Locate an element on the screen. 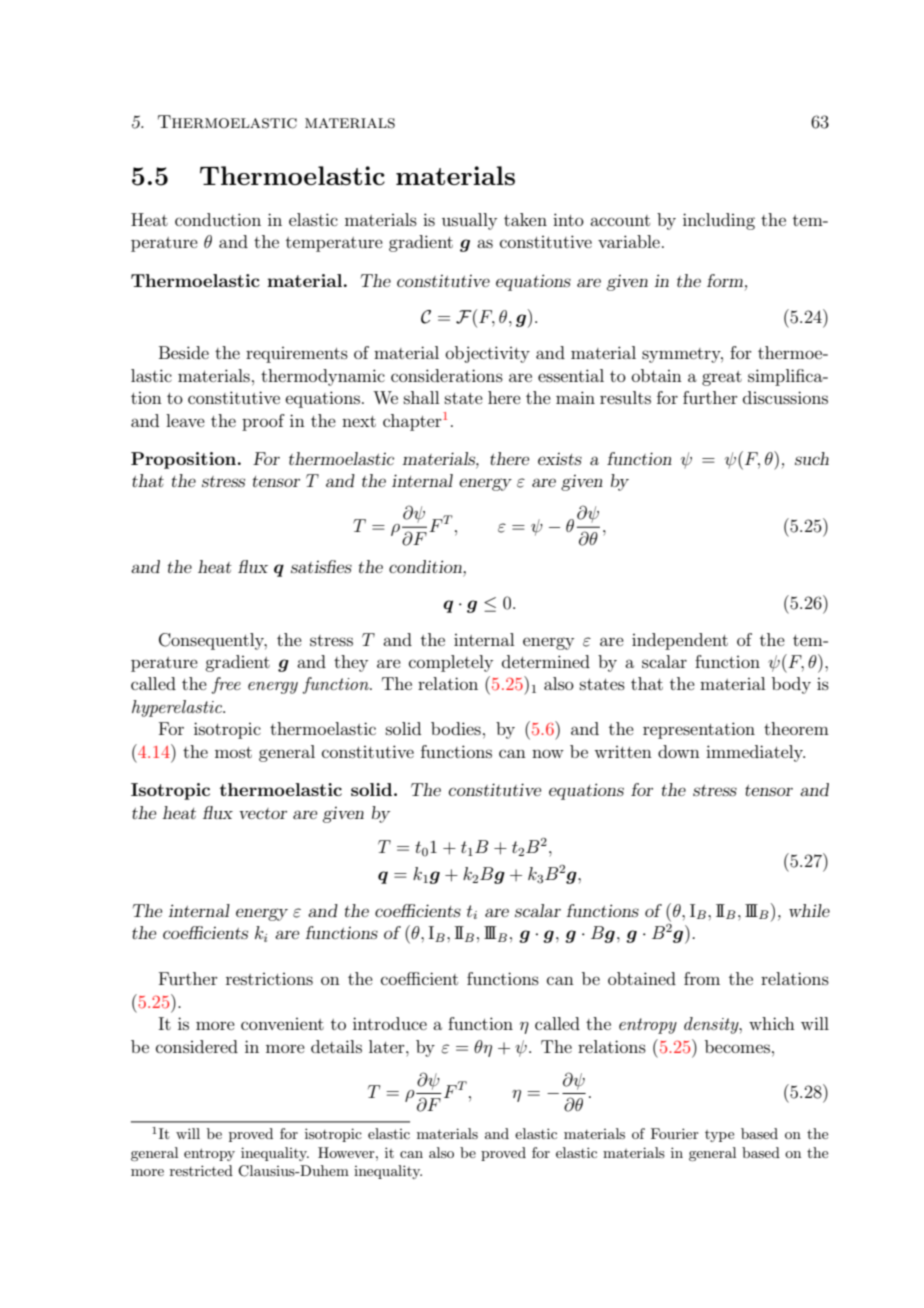 This screenshot has width=924, height=1308. including is located at coordinates (719, 221).
